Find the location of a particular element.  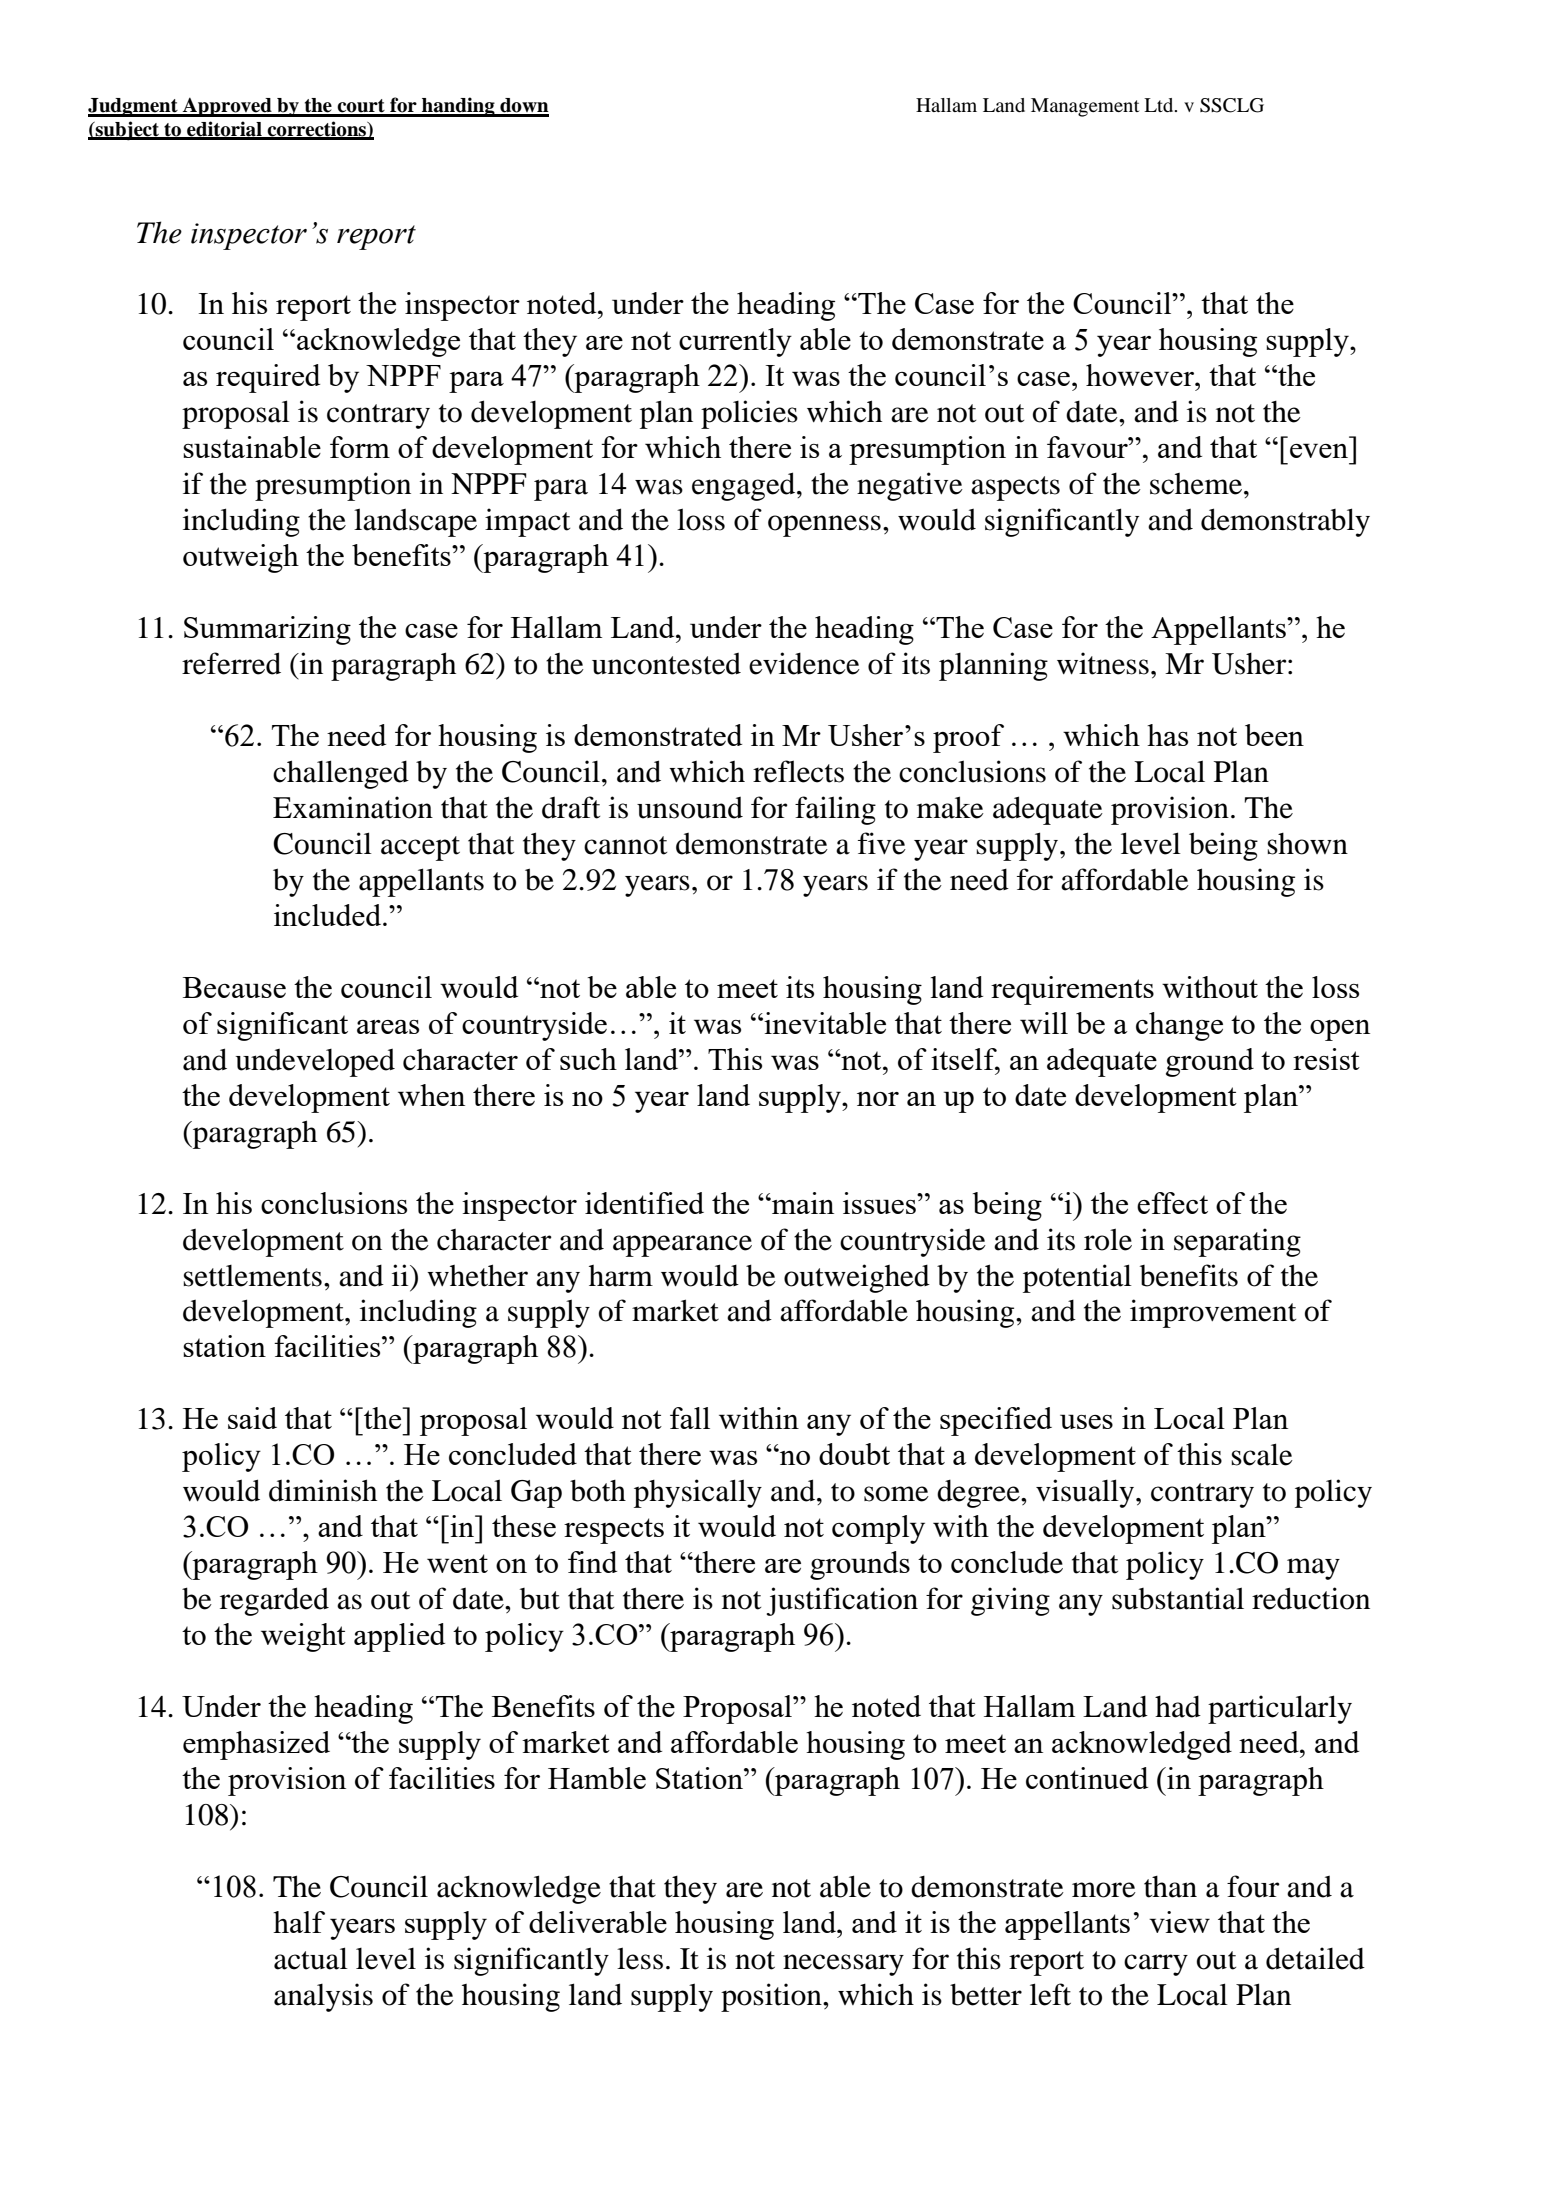

undeveloped is located at coordinates (315, 1063).
